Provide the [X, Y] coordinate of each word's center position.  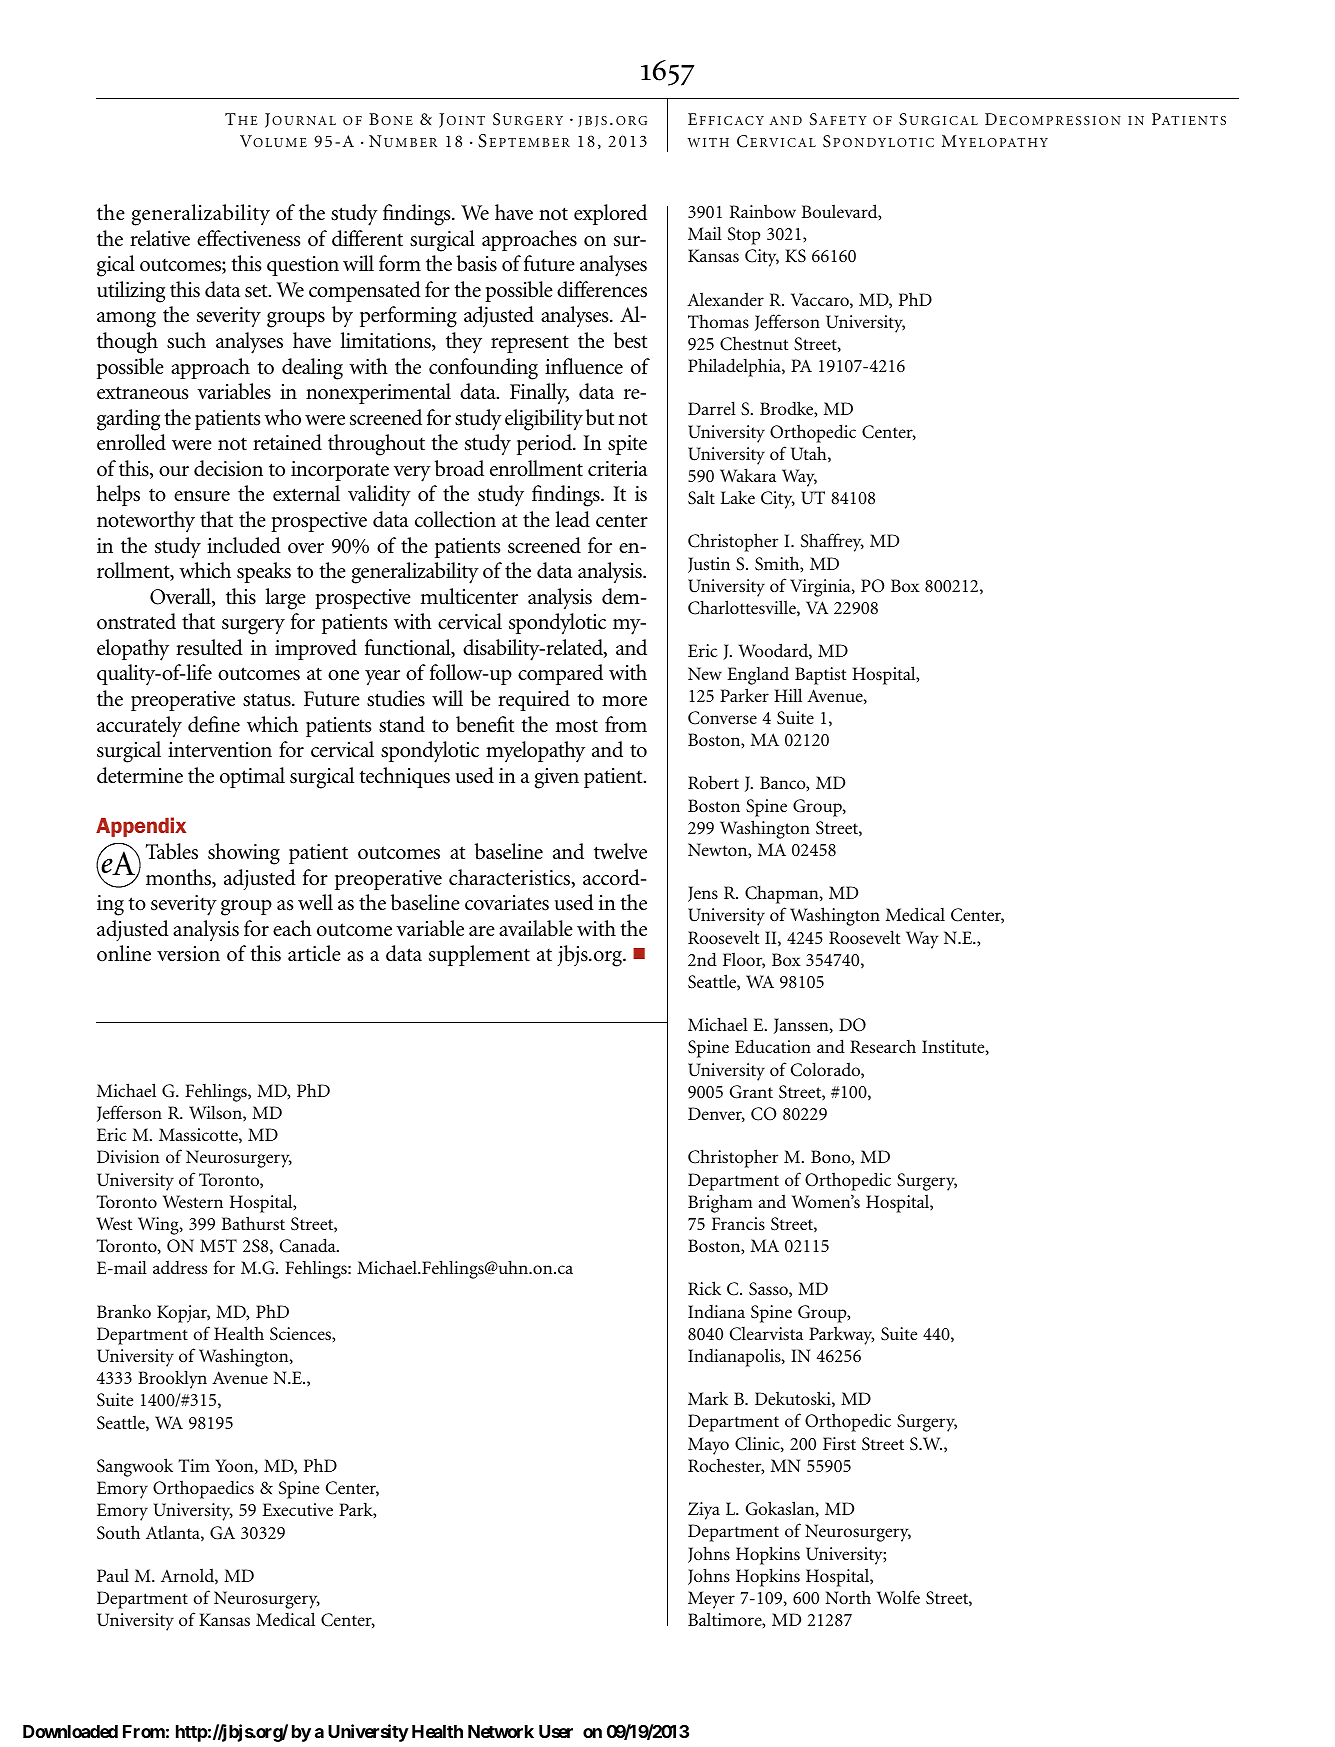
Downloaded [70, 1731]
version [188, 954]
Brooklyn [172, 1379]
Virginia [821, 588]
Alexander [725, 299]
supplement [479, 955]
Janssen [802, 1026]
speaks [264, 572]
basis [477, 263]
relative [160, 238]
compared [560, 674]
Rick [704, 1288]
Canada [309, 1245]
